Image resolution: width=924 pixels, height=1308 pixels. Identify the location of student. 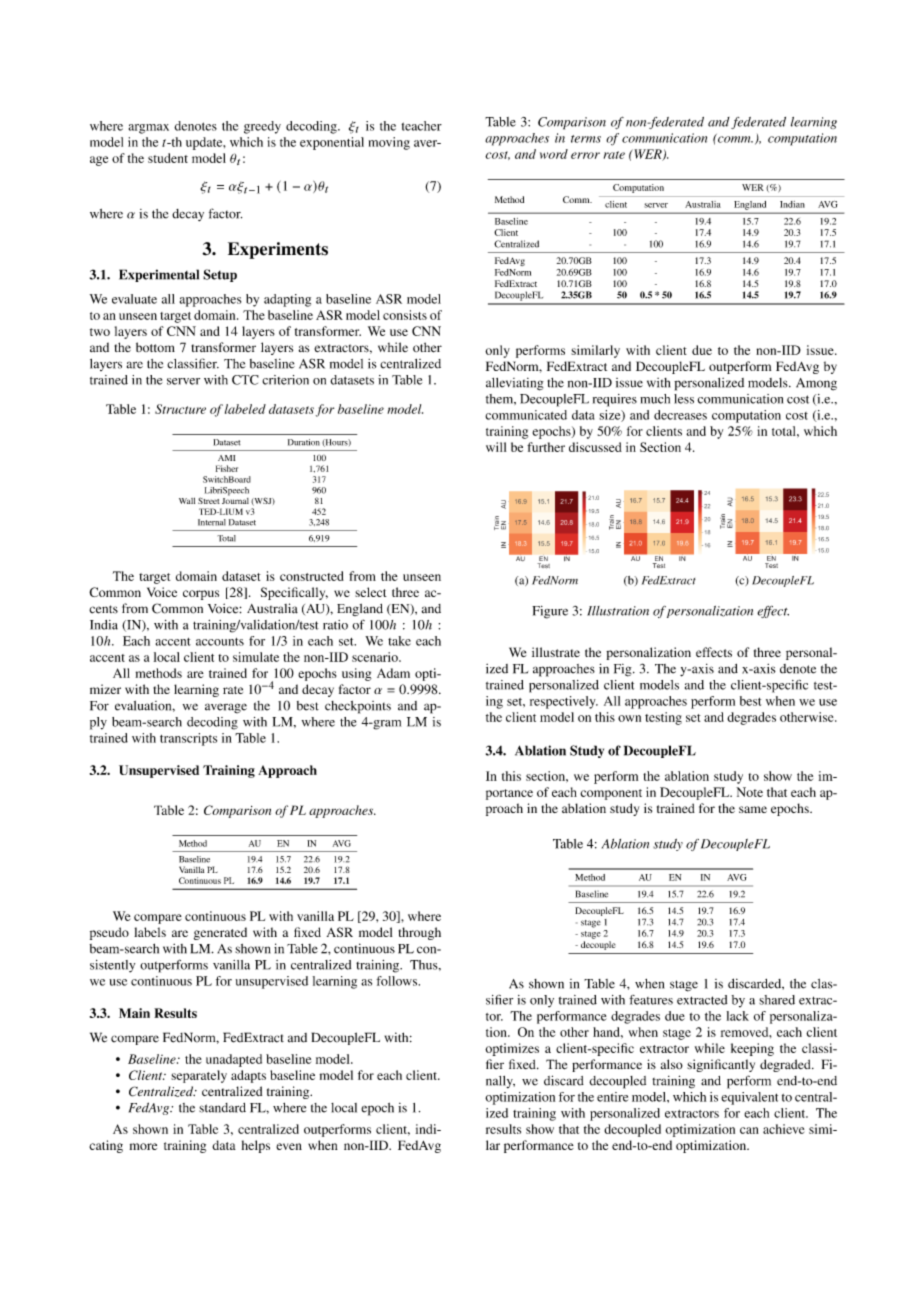
(168, 158).
